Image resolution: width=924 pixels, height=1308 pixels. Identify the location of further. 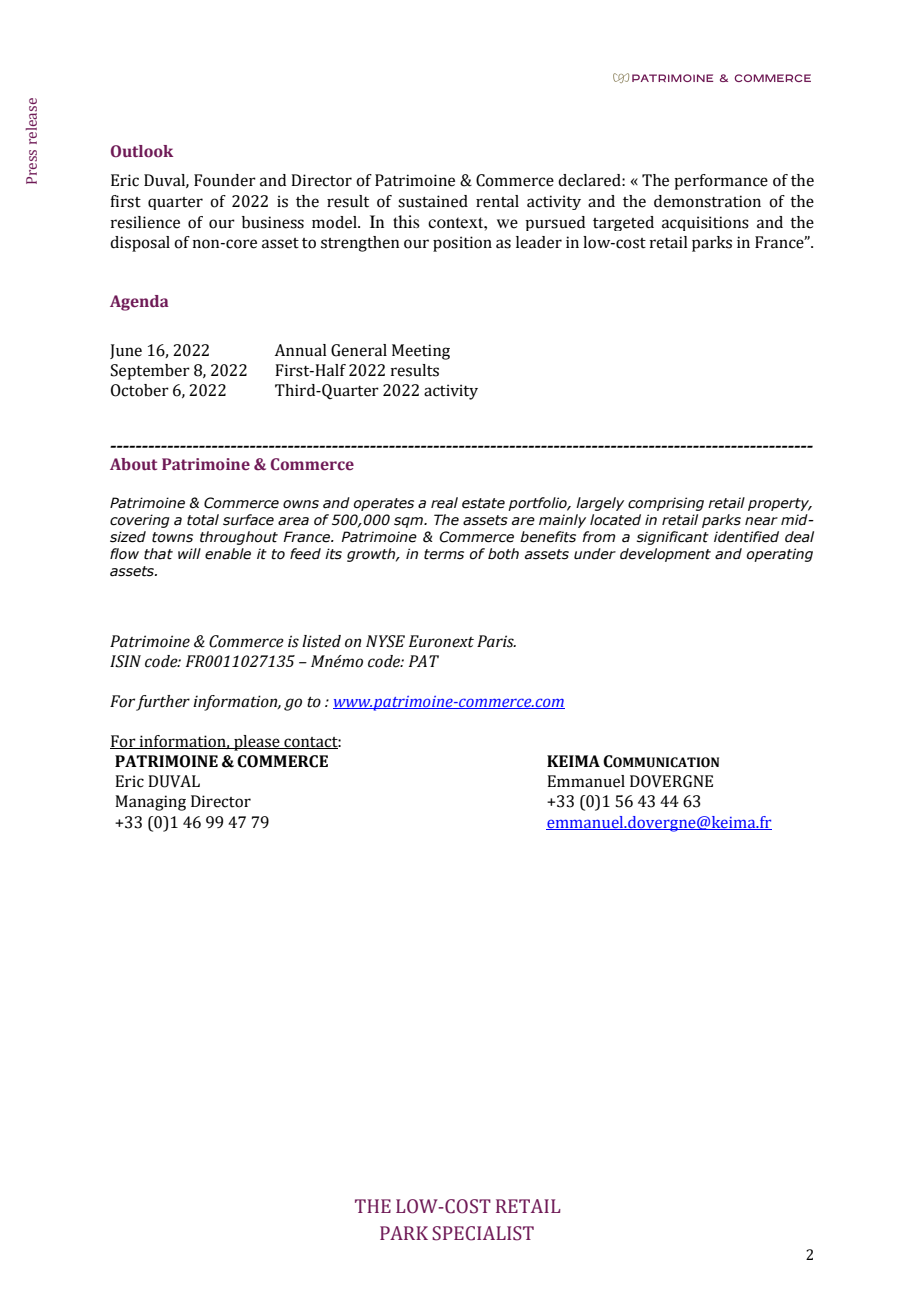
(163, 703).
